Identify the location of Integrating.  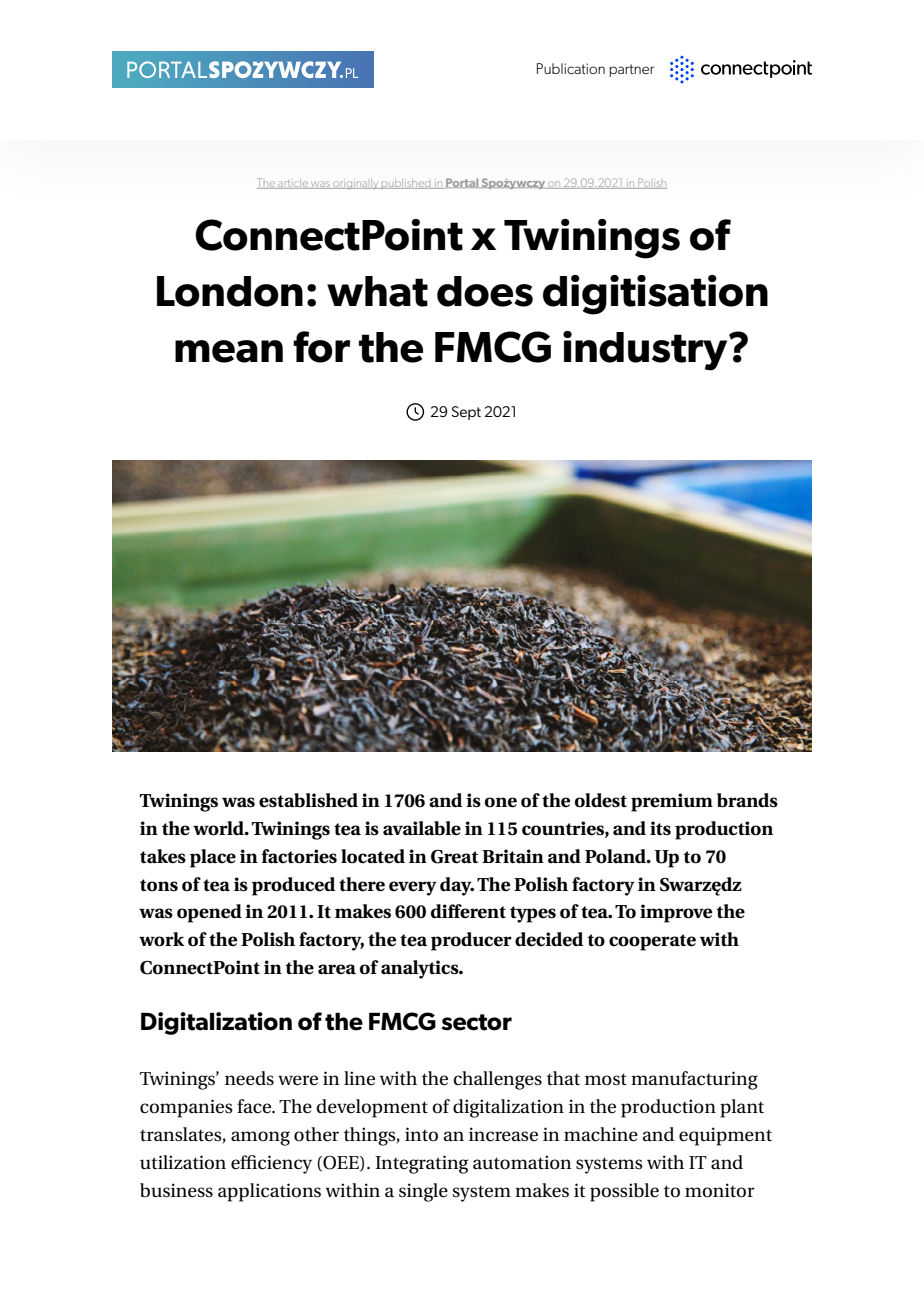
(421, 1164).
